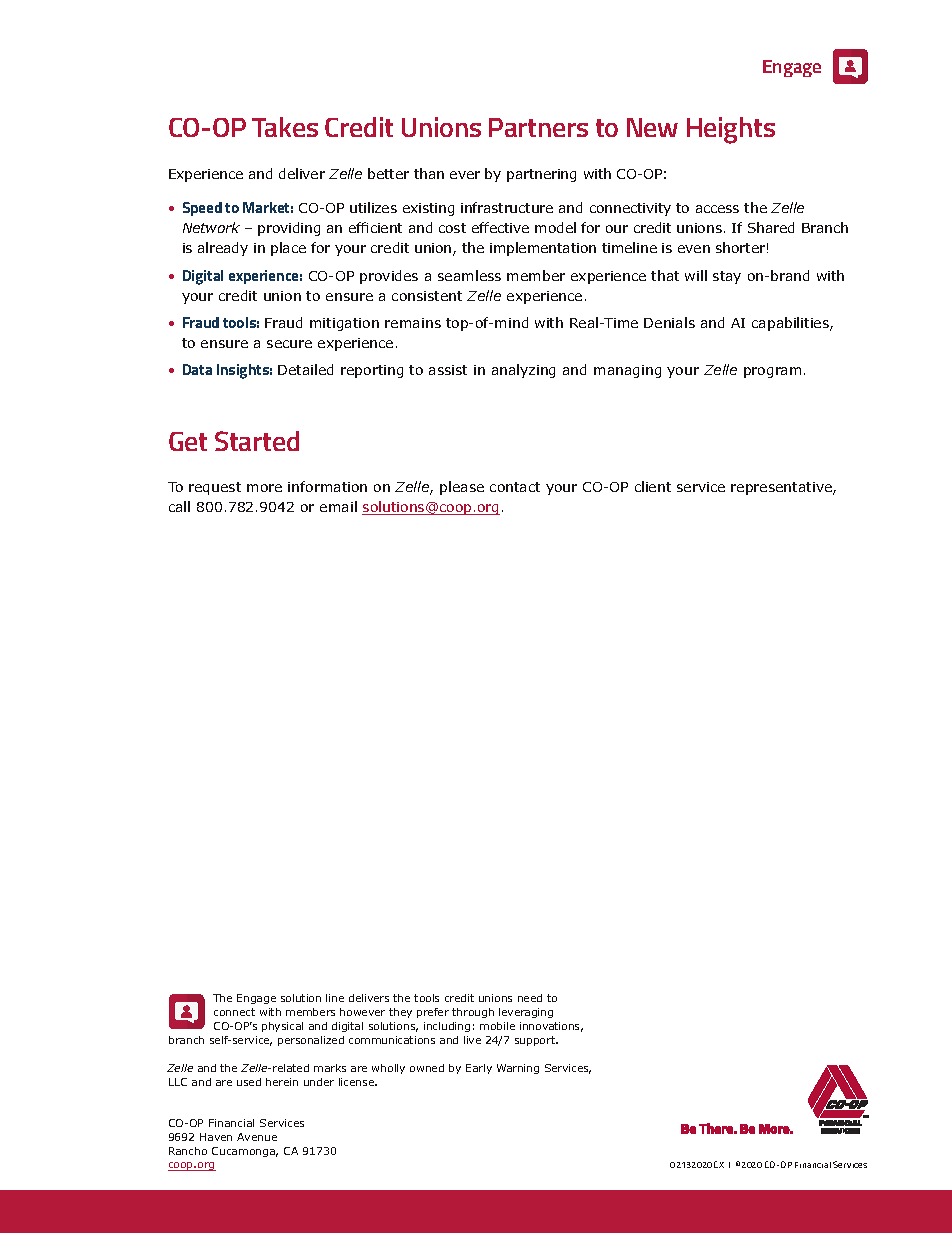 The height and width of the page is (1233, 952). I want to click on client, so click(653, 486).
